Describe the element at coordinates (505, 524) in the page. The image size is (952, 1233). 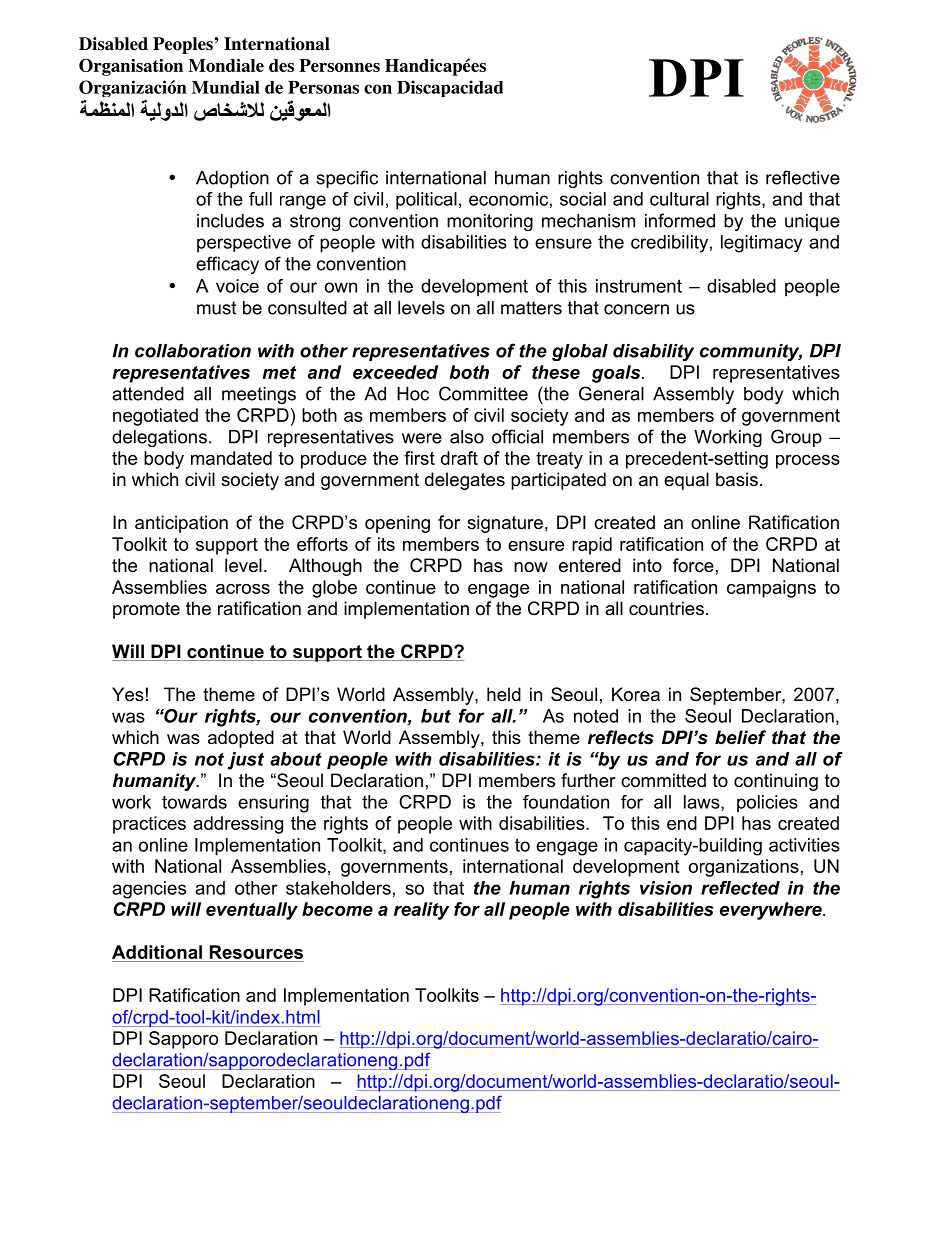
I see `signature` at that location.
